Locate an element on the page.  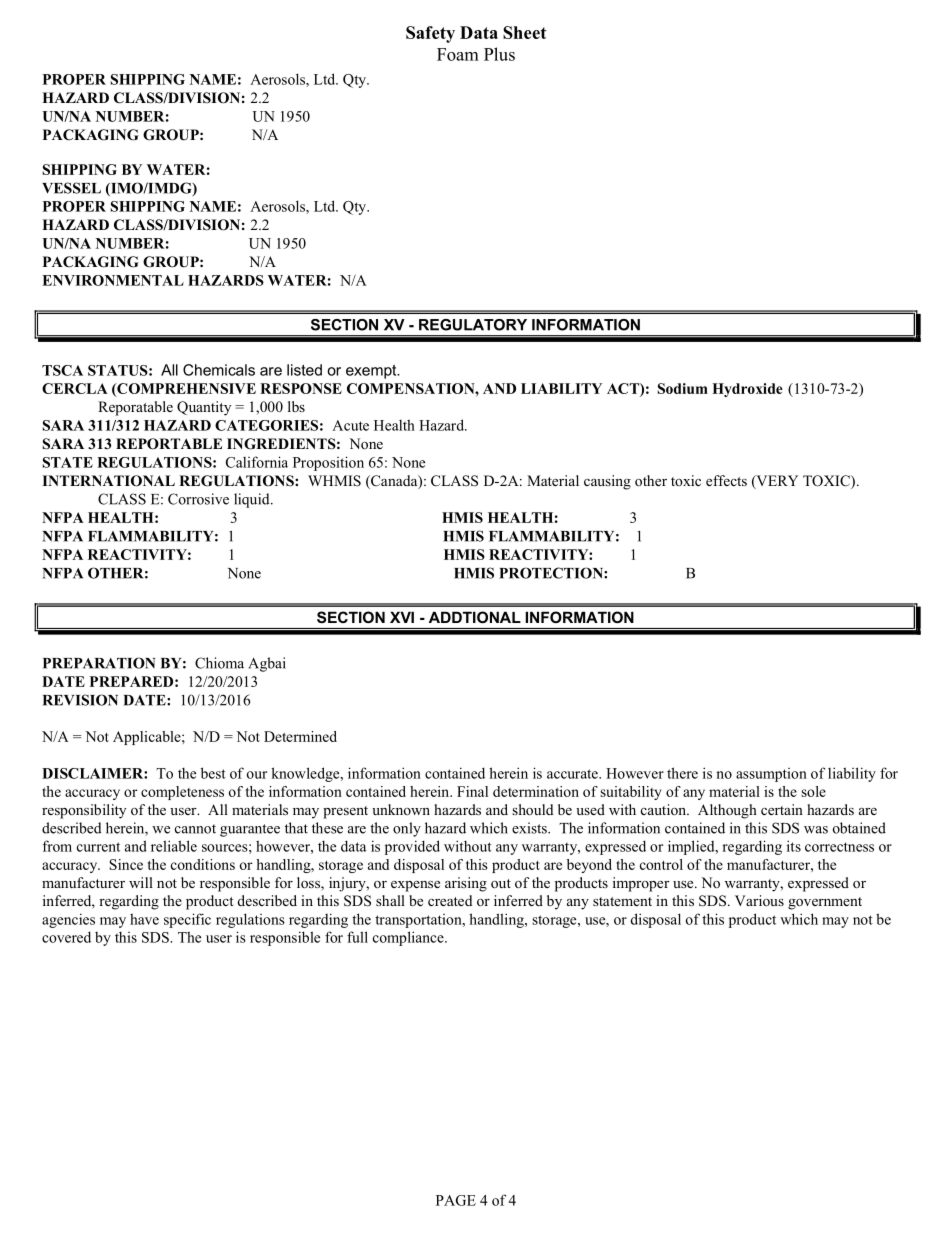
Various is located at coordinates (759, 900).
